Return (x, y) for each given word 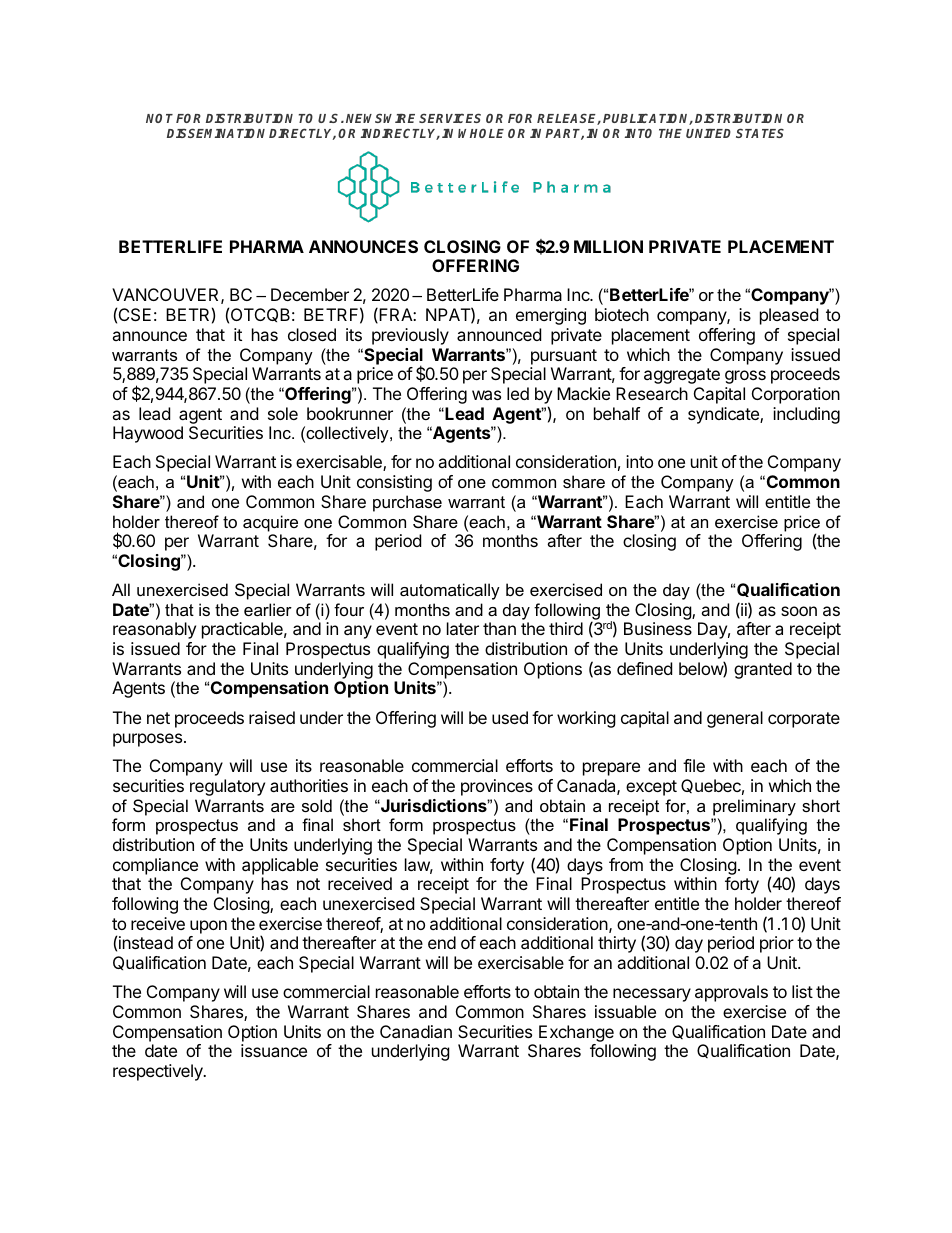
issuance (274, 1050)
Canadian (416, 1031)
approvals (731, 993)
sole (283, 413)
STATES (760, 133)
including (806, 415)
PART (564, 134)
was (486, 395)
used (510, 717)
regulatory (227, 787)
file (694, 765)
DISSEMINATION (216, 133)
